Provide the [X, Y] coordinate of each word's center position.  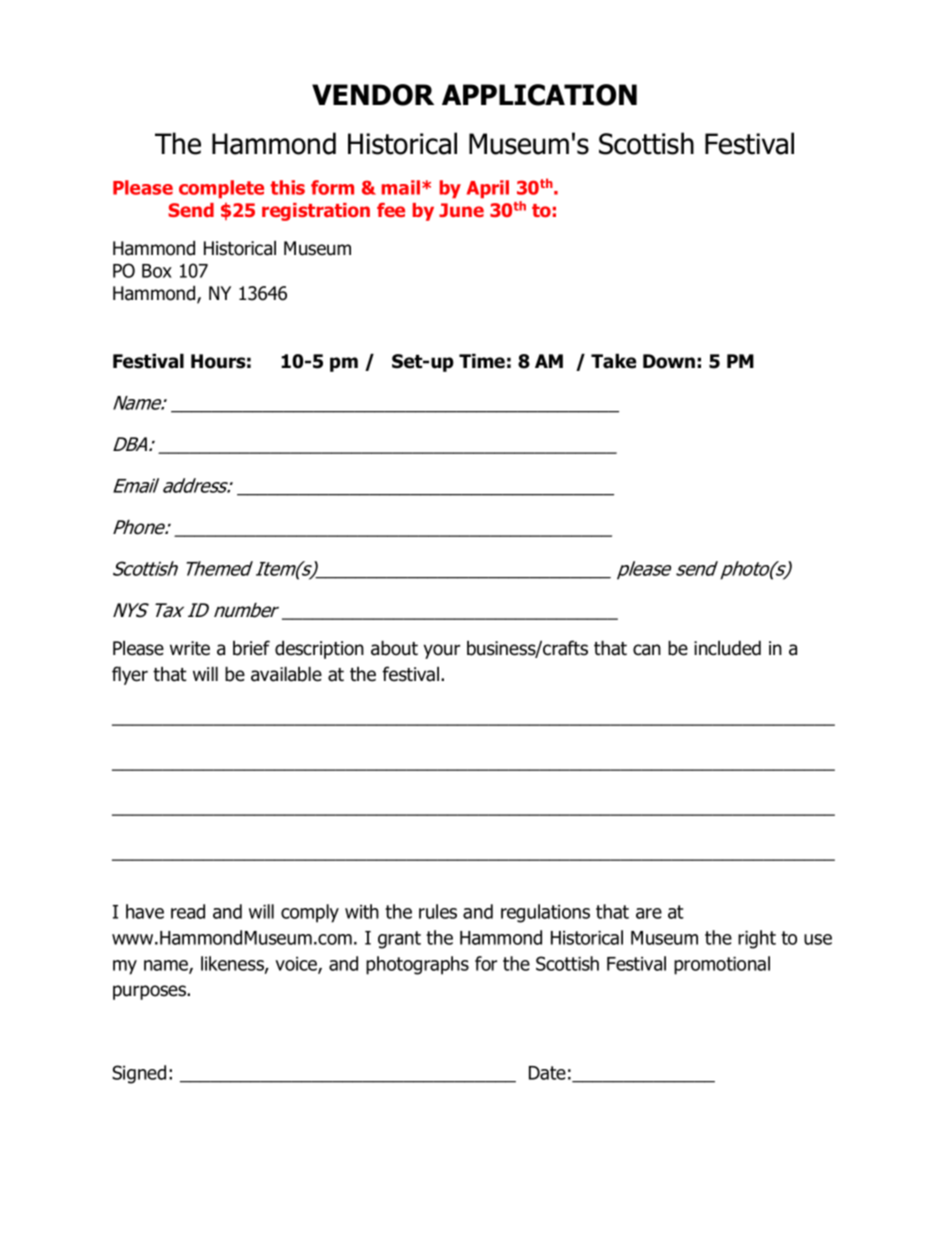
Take [613, 361]
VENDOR [373, 95]
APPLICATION [539, 95]
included [727, 648]
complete [221, 189]
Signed [139, 1074]
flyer [130, 675]
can [647, 650]
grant [399, 940]
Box [157, 271]
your [442, 651]
